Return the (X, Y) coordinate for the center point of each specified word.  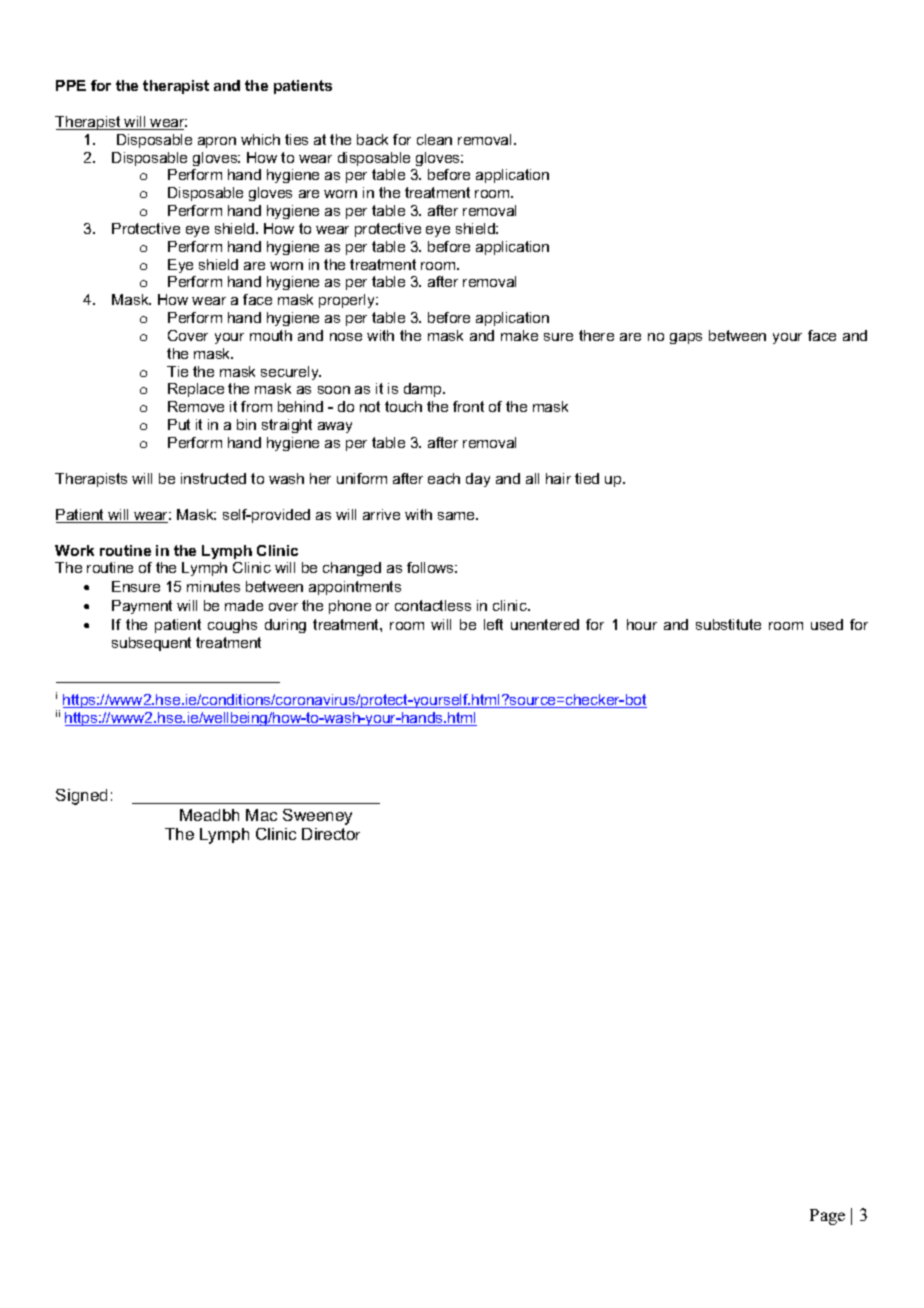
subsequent (151, 644)
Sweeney (317, 817)
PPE (71, 85)
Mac (261, 815)
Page (827, 1217)
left (493, 624)
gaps (686, 338)
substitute (728, 624)
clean (434, 139)
